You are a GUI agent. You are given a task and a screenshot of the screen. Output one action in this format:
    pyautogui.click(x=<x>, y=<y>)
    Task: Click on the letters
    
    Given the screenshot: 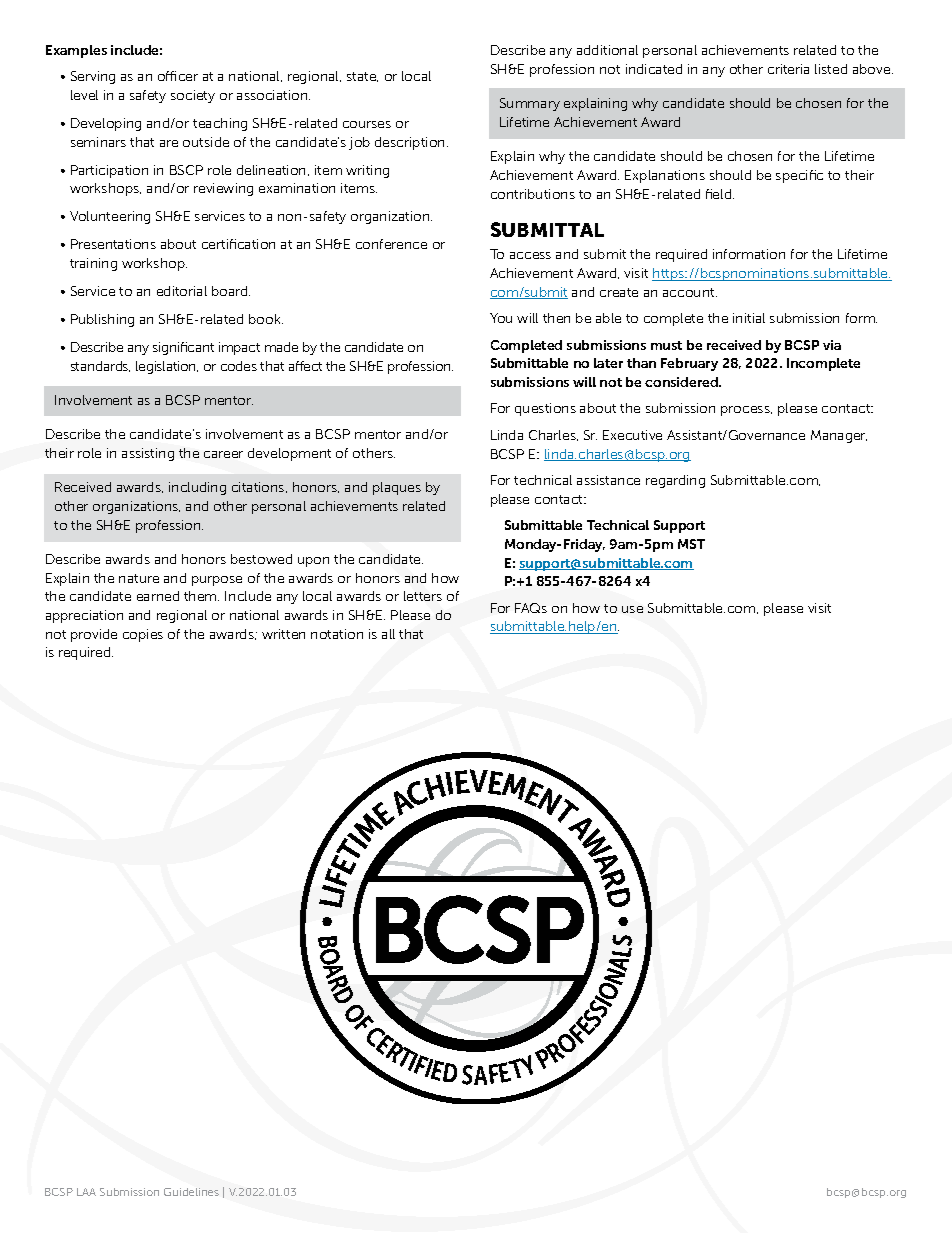 What is the action you would take?
    pyautogui.click(x=423, y=596)
